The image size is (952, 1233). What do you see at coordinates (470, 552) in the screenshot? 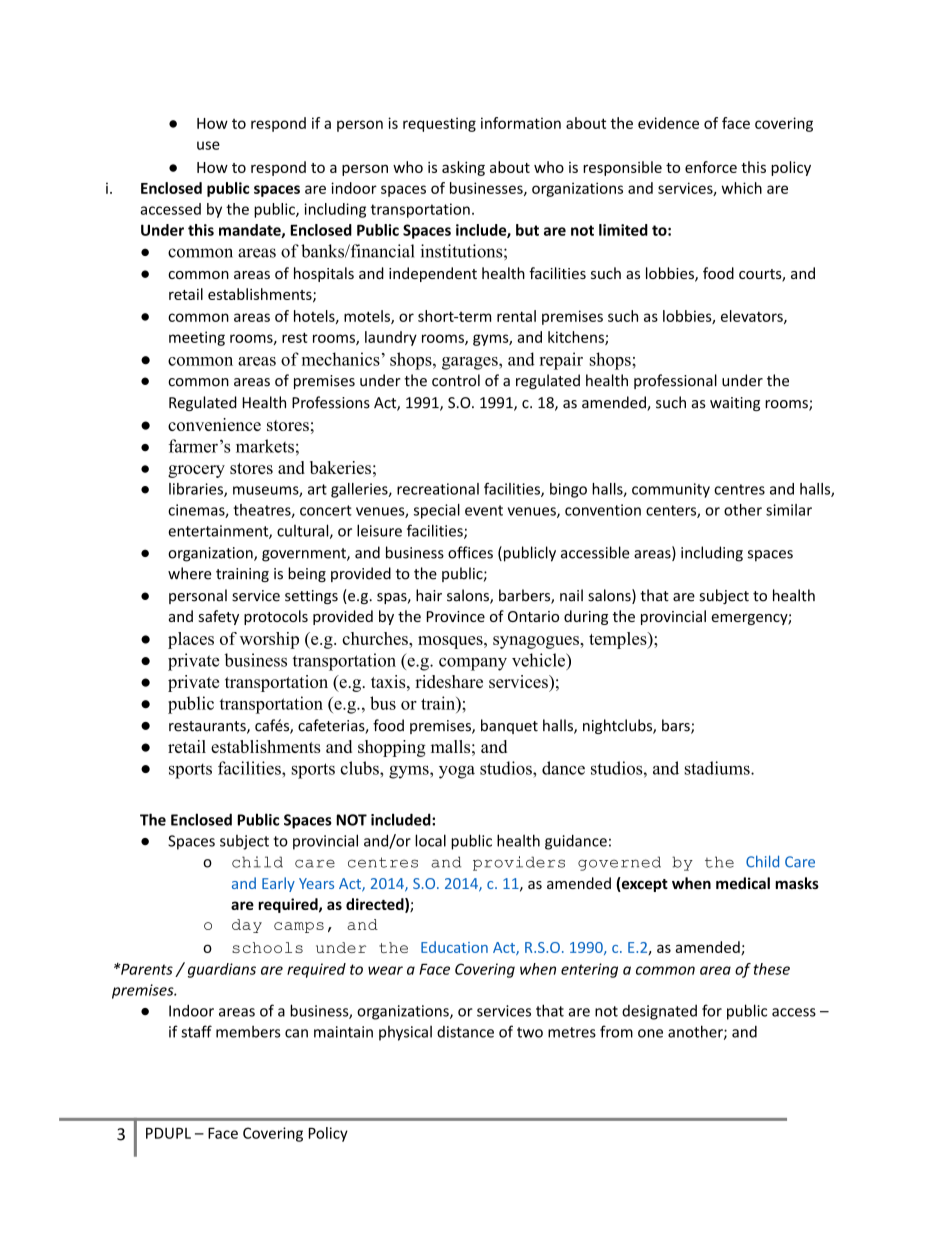
I see `offices` at bounding box center [470, 552].
